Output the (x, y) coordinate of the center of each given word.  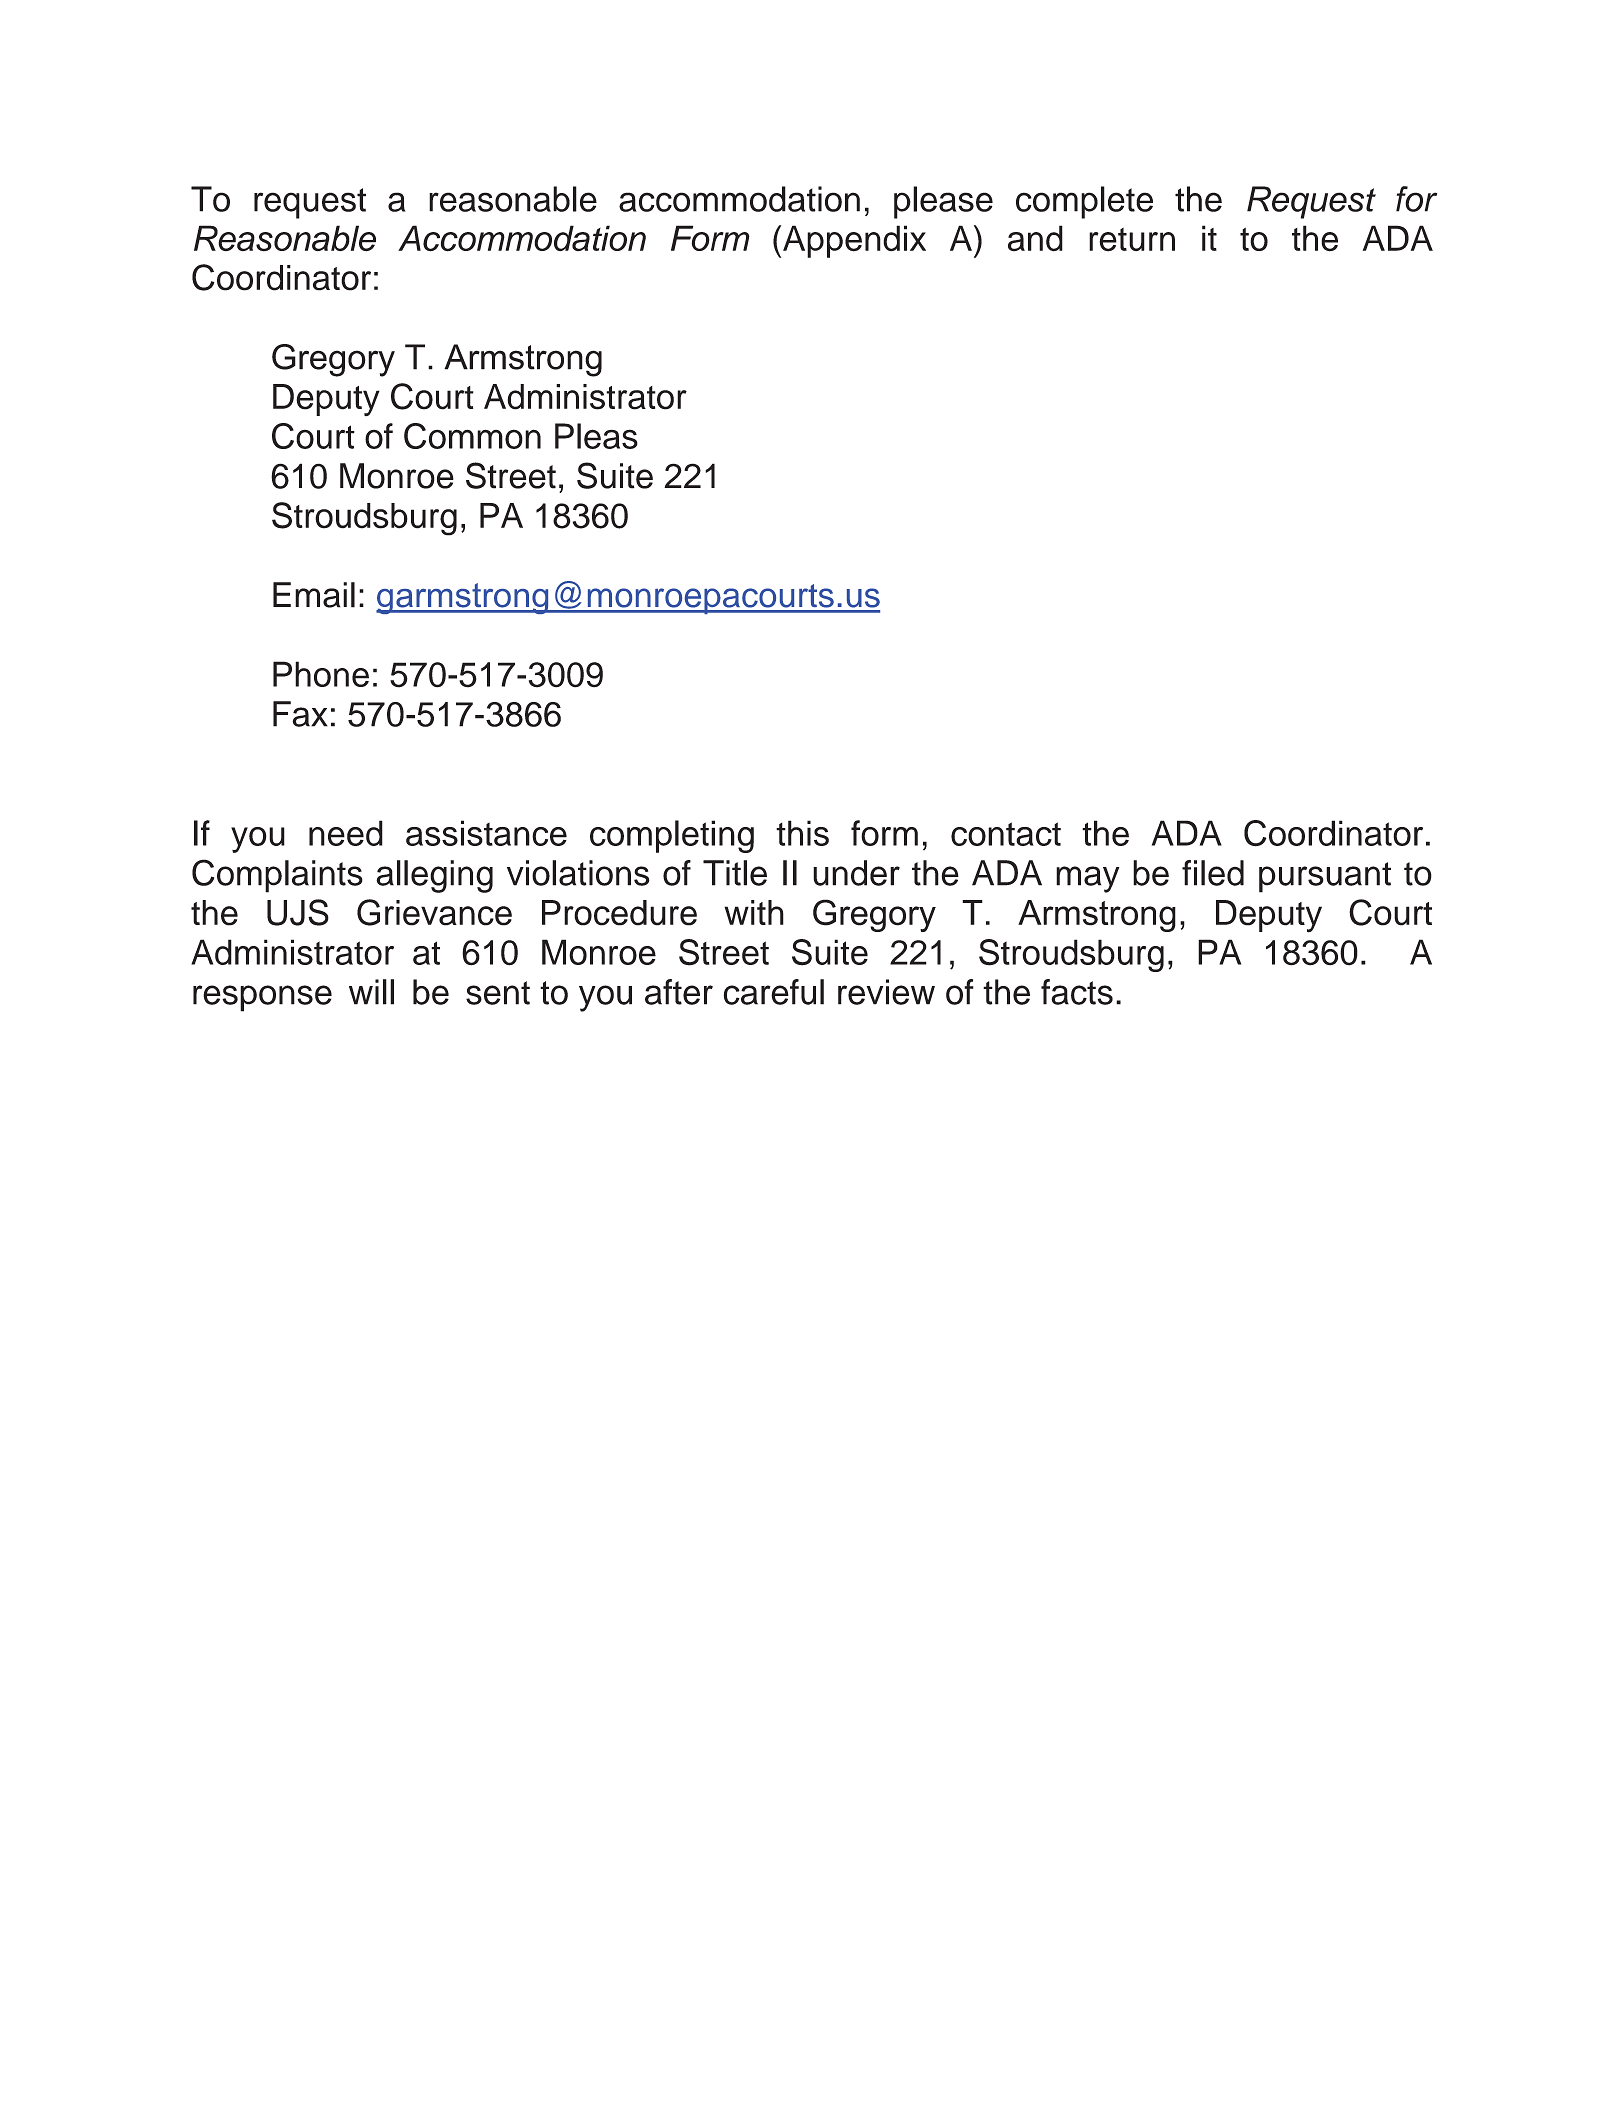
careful (773, 992)
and (1035, 238)
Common (472, 436)
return (1132, 240)
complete (1084, 202)
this (802, 833)
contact (1006, 834)
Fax (300, 714)
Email (314, 595)
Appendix (854, 241)
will (371, 992)
